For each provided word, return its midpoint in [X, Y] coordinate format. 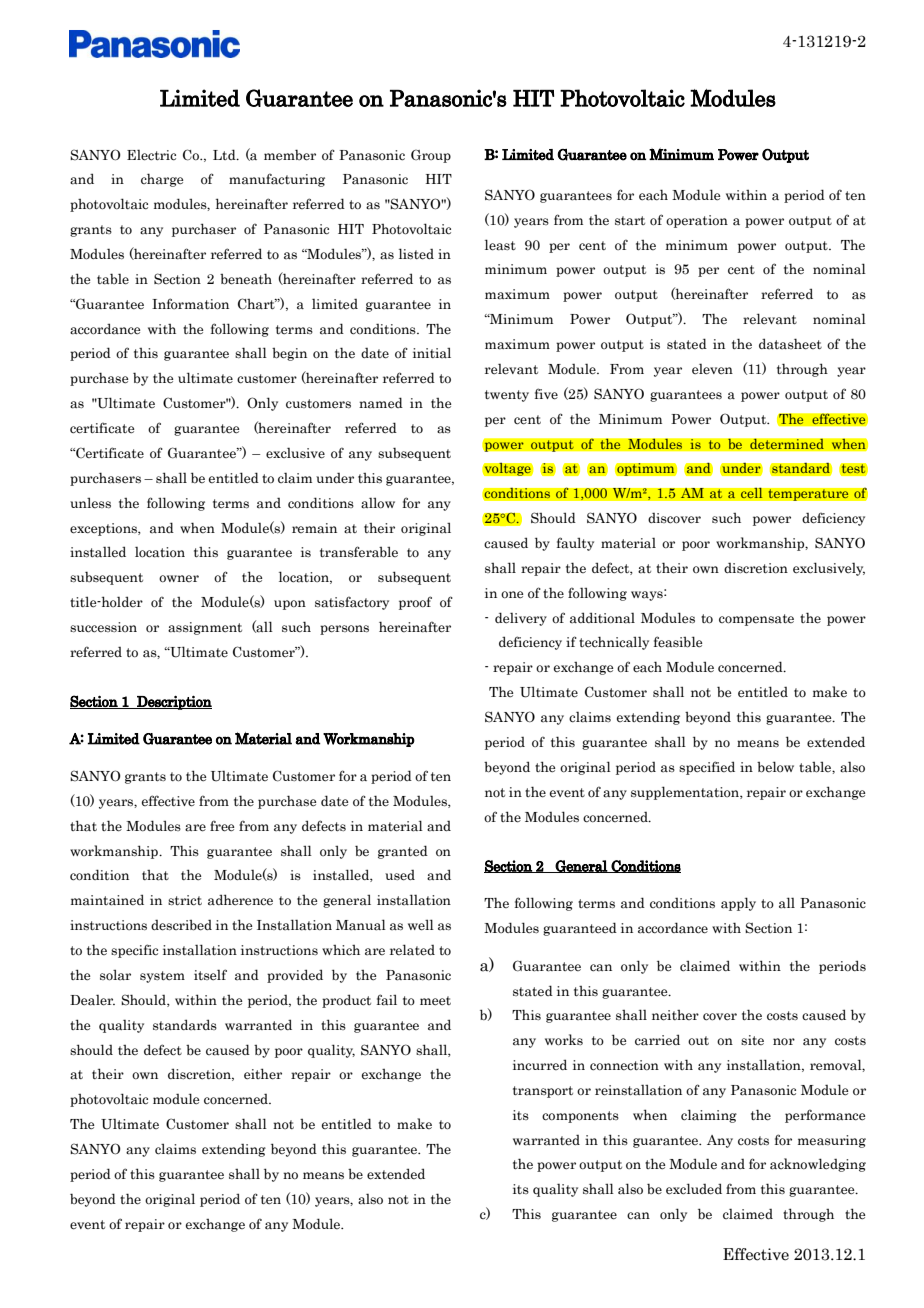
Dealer [92, 1000]
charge [162, 180]
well [421, 925]
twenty [507, 396]
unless [90, 502]
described [181, 925]
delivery [521, 619]
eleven [712, 369]
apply [738, 904]
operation [697, 221]
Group [431, 156]
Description [173, 703]
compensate [756, 620]
